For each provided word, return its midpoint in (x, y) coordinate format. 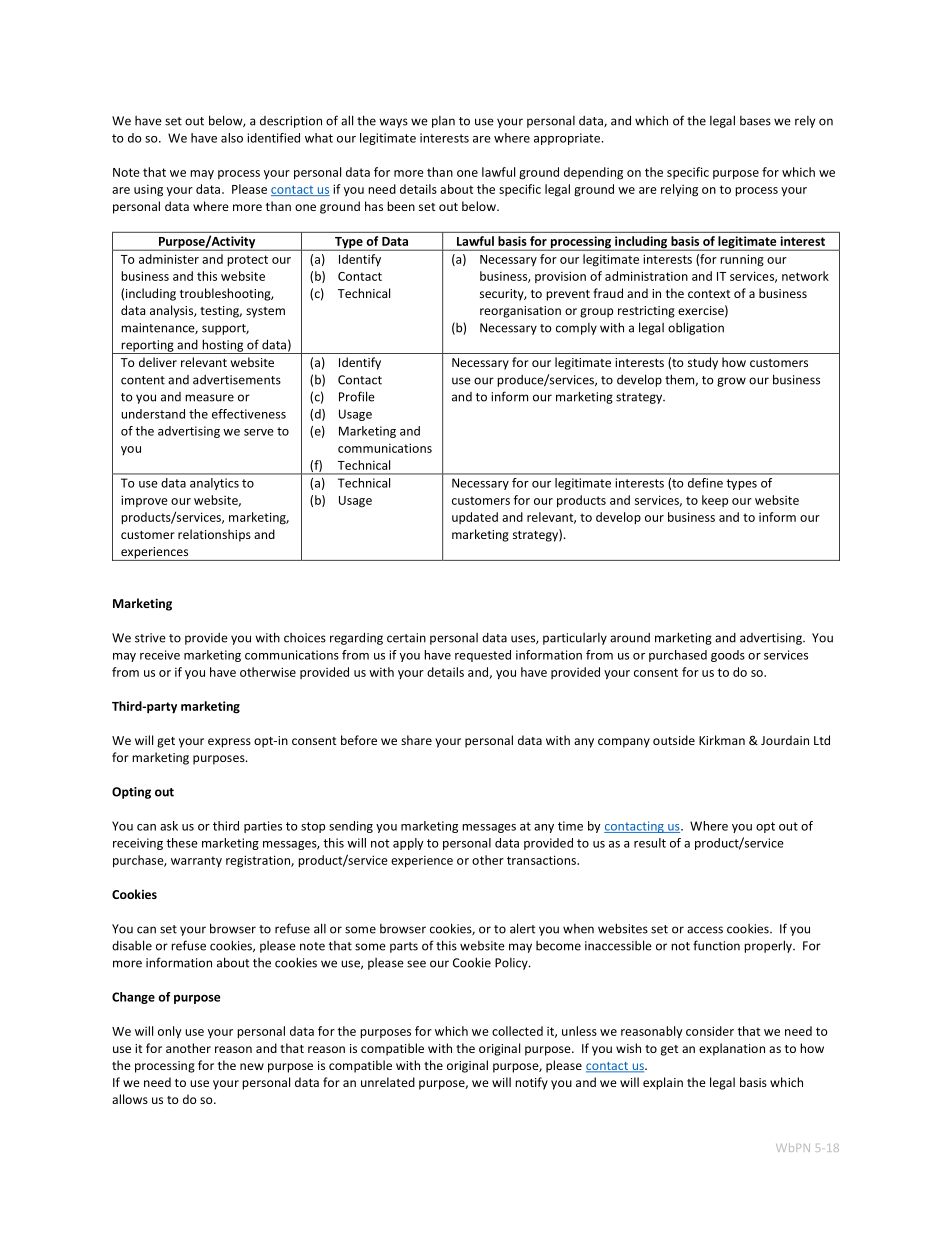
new (252, 1066)
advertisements (237, 380)
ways (393, 123)
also (232, 138)
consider (710, 1031)
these (182, 843)
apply (408, 844)
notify (531, 1083)
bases (755, 121)
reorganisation (520, 312)
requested (483, 656)
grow (731, 382)
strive (150, 638)
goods (728, 656)
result (650, 843)
